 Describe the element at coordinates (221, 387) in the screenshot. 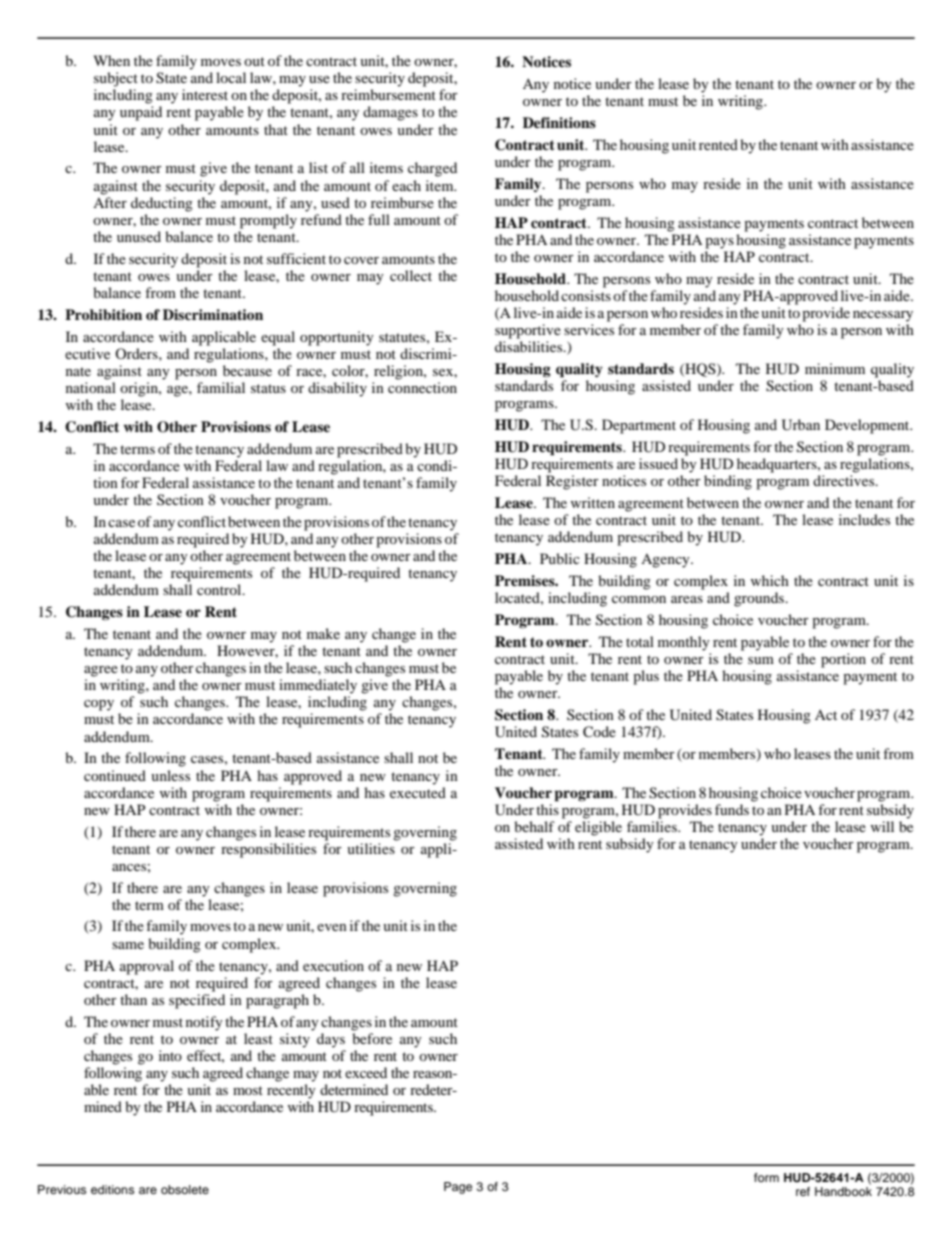

I see `familial` at that location.
